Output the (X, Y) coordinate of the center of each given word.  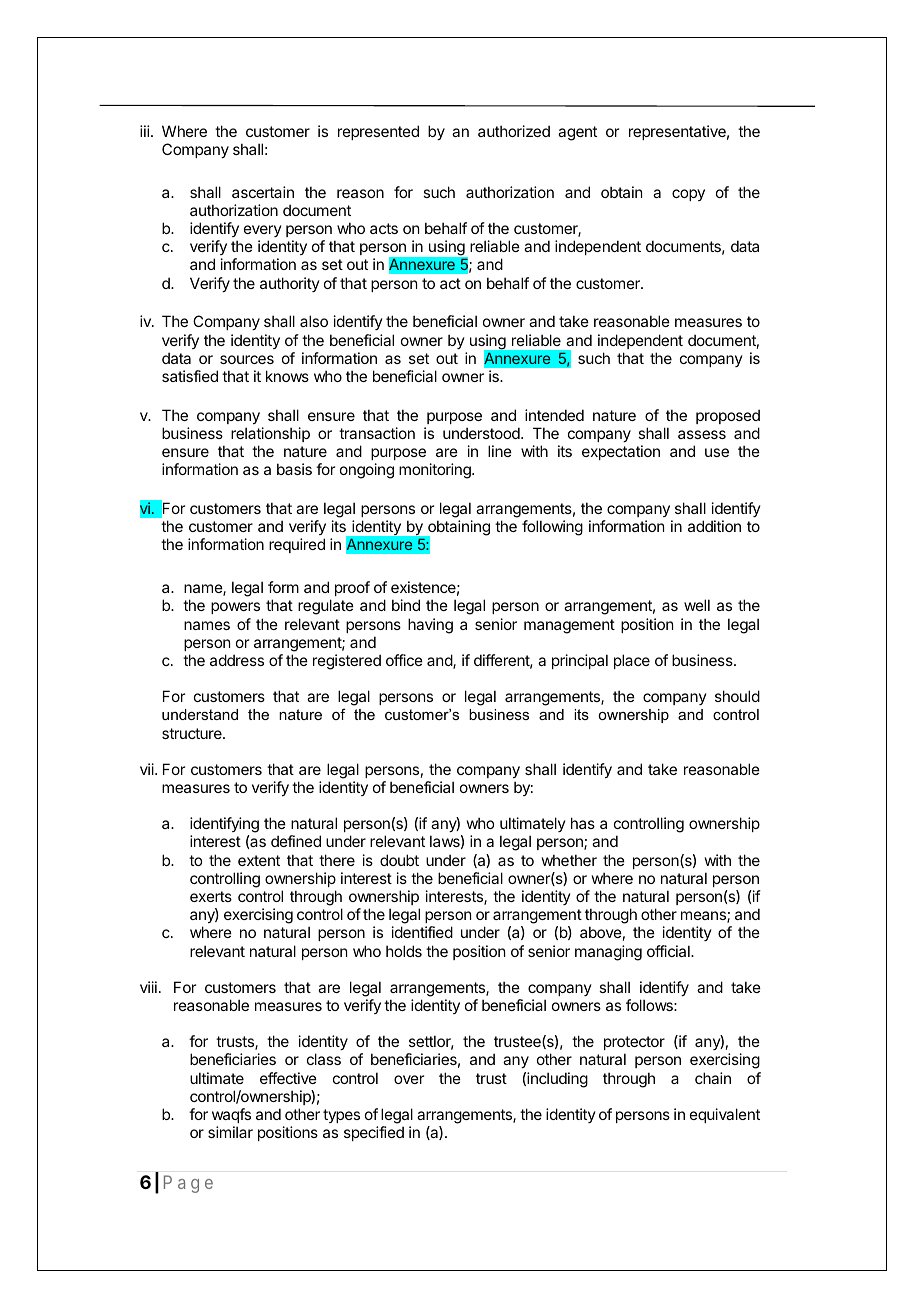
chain (713, 1078)
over (409, 1079)
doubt (399, 860)
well (697, 605)
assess (702, 434)
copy (688, 195)
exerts (211, 896)
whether (569, 860)
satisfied (190, 376)
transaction (377, 433)
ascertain (263, 192)
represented (378, 132)
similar (230, 1132)
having (430, 626)
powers (235, 608)
